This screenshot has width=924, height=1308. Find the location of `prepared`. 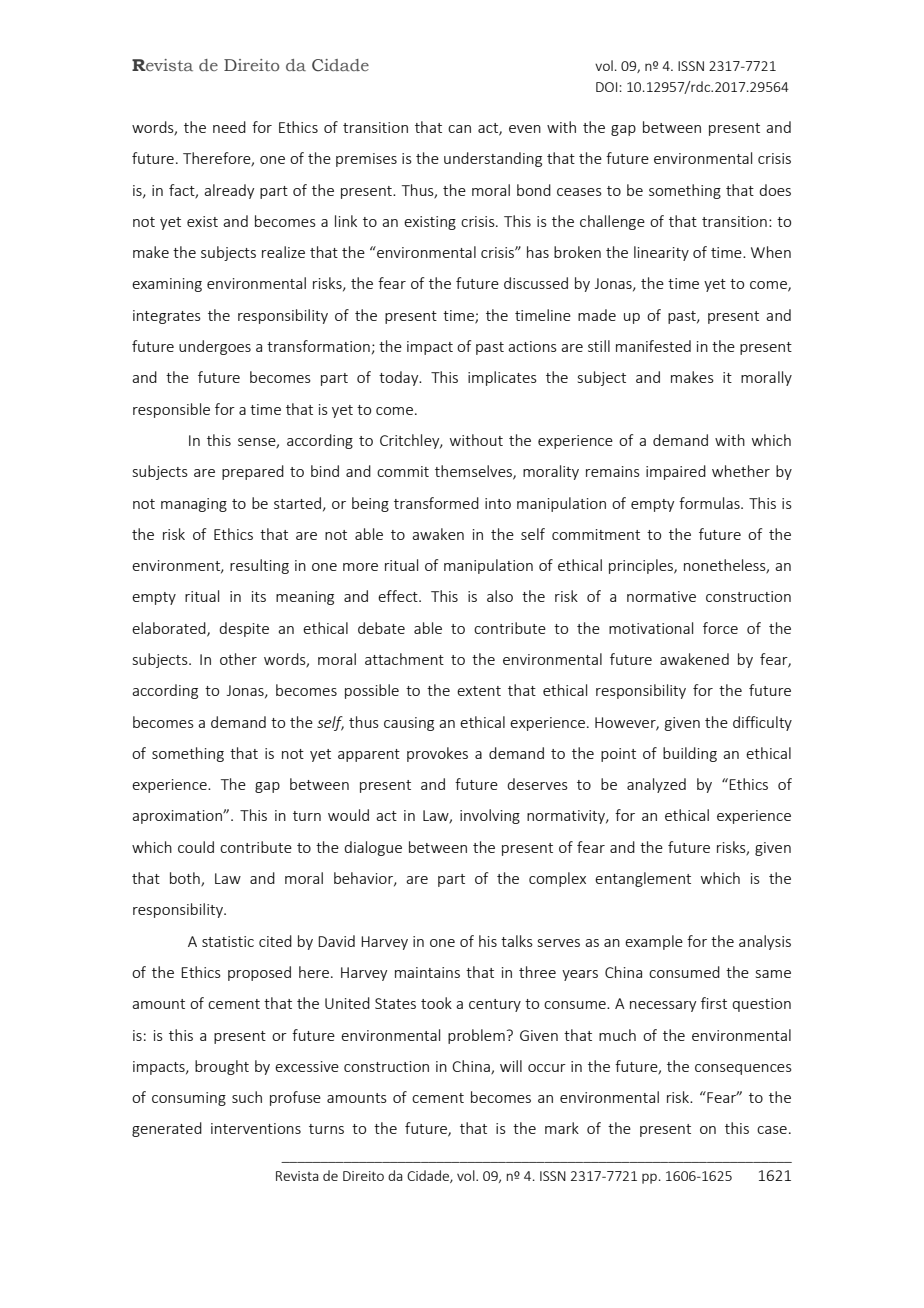

prepared is located at coordinates (253, 472).
